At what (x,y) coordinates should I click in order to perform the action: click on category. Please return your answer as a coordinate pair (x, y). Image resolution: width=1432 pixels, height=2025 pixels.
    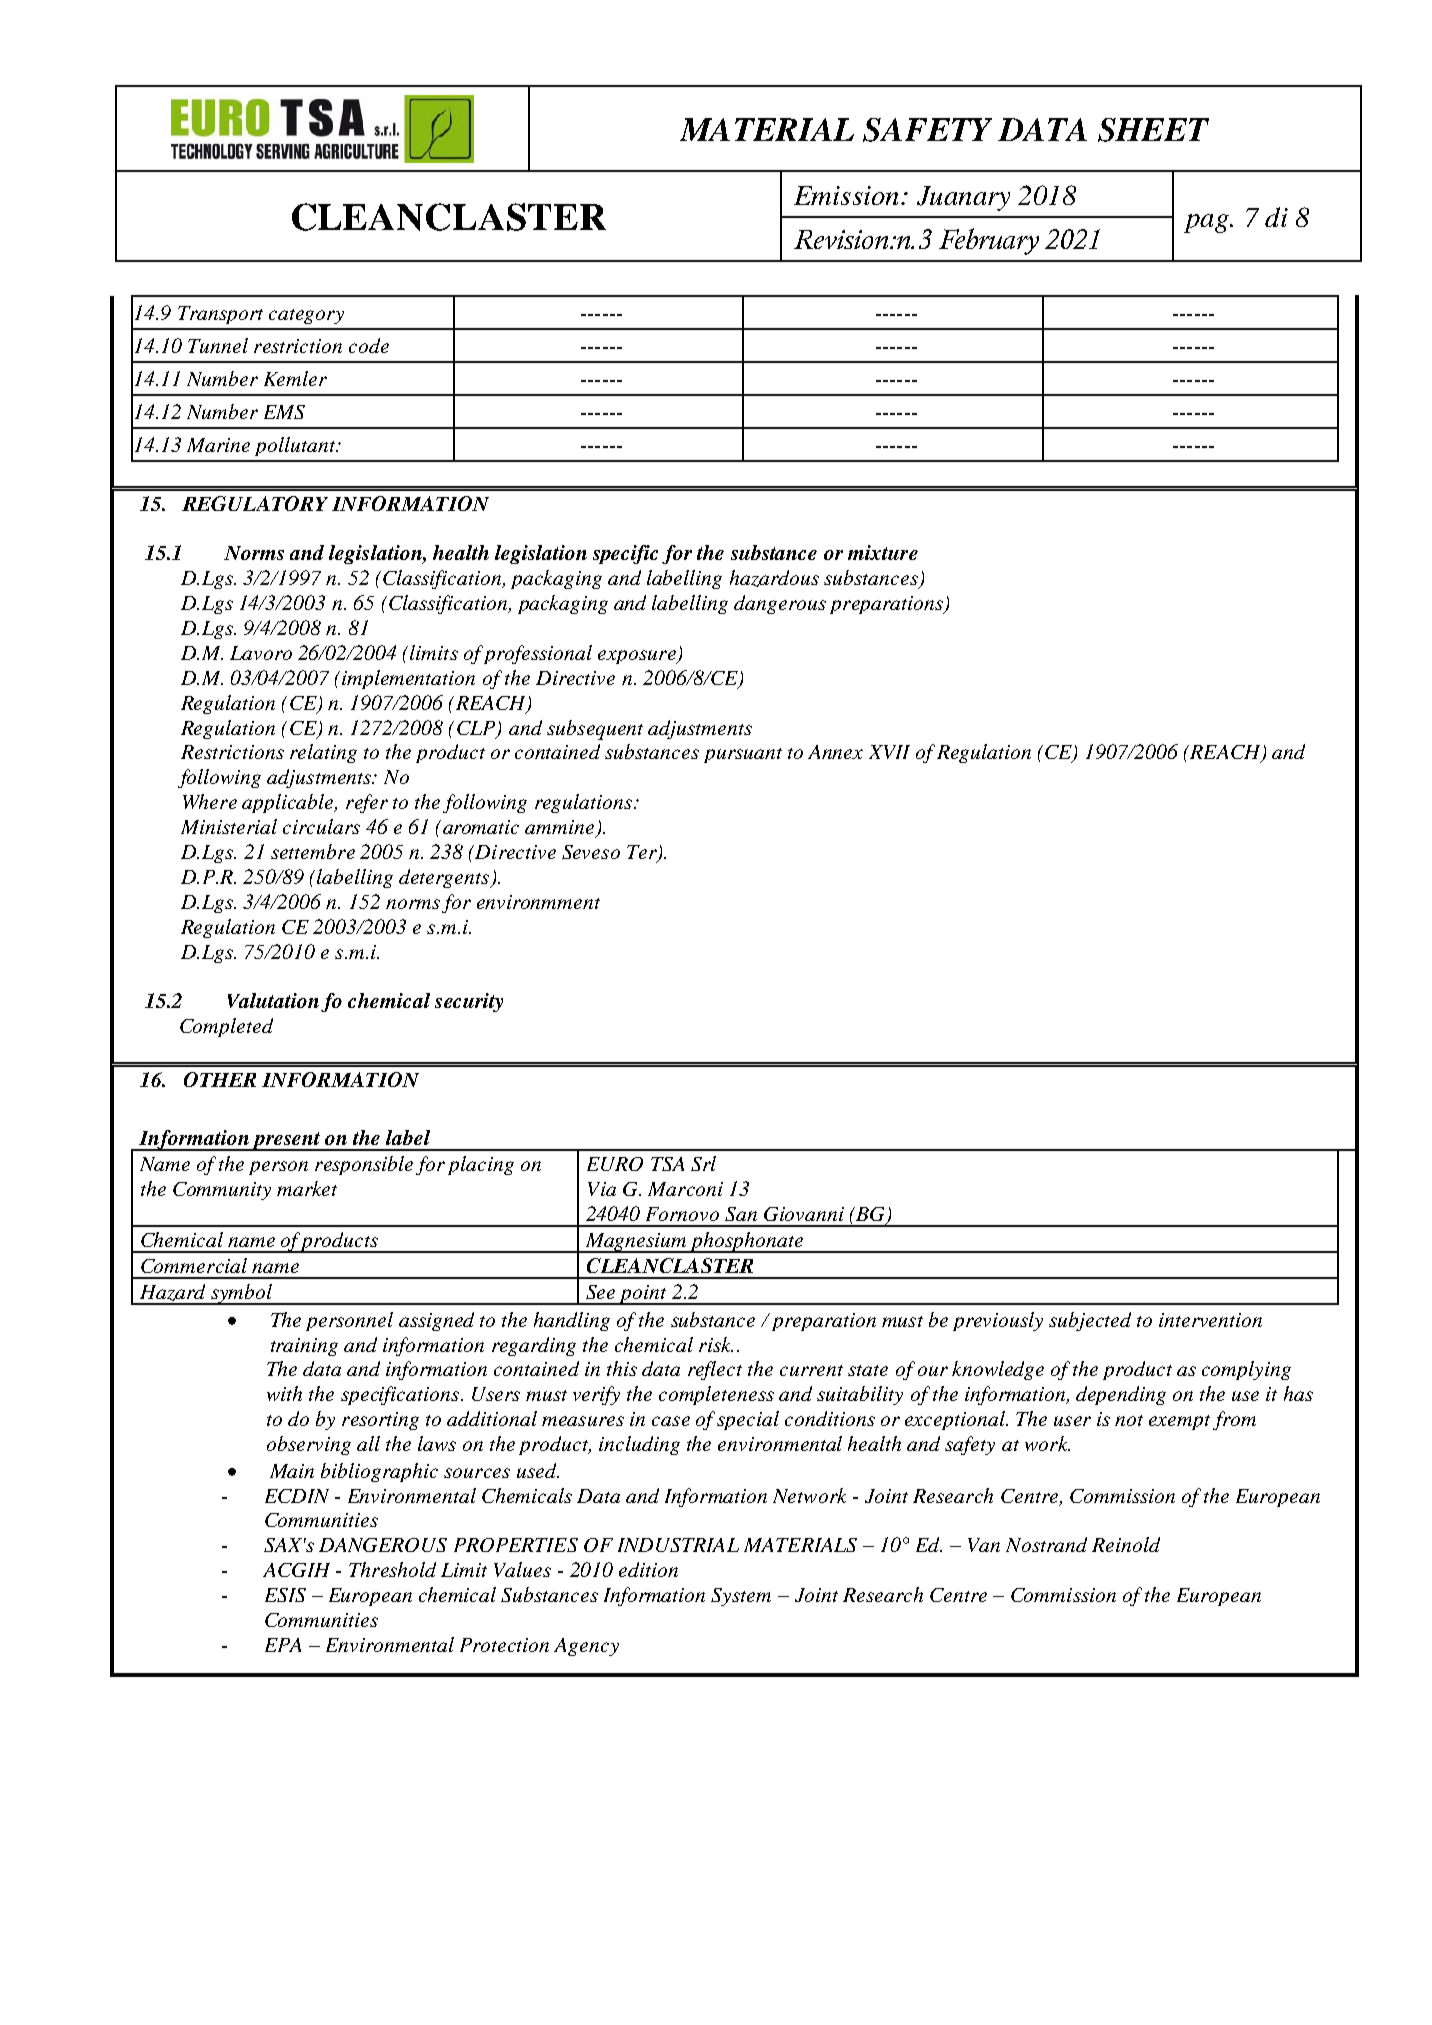
    Looking at the image, I should click on (306, 316).
